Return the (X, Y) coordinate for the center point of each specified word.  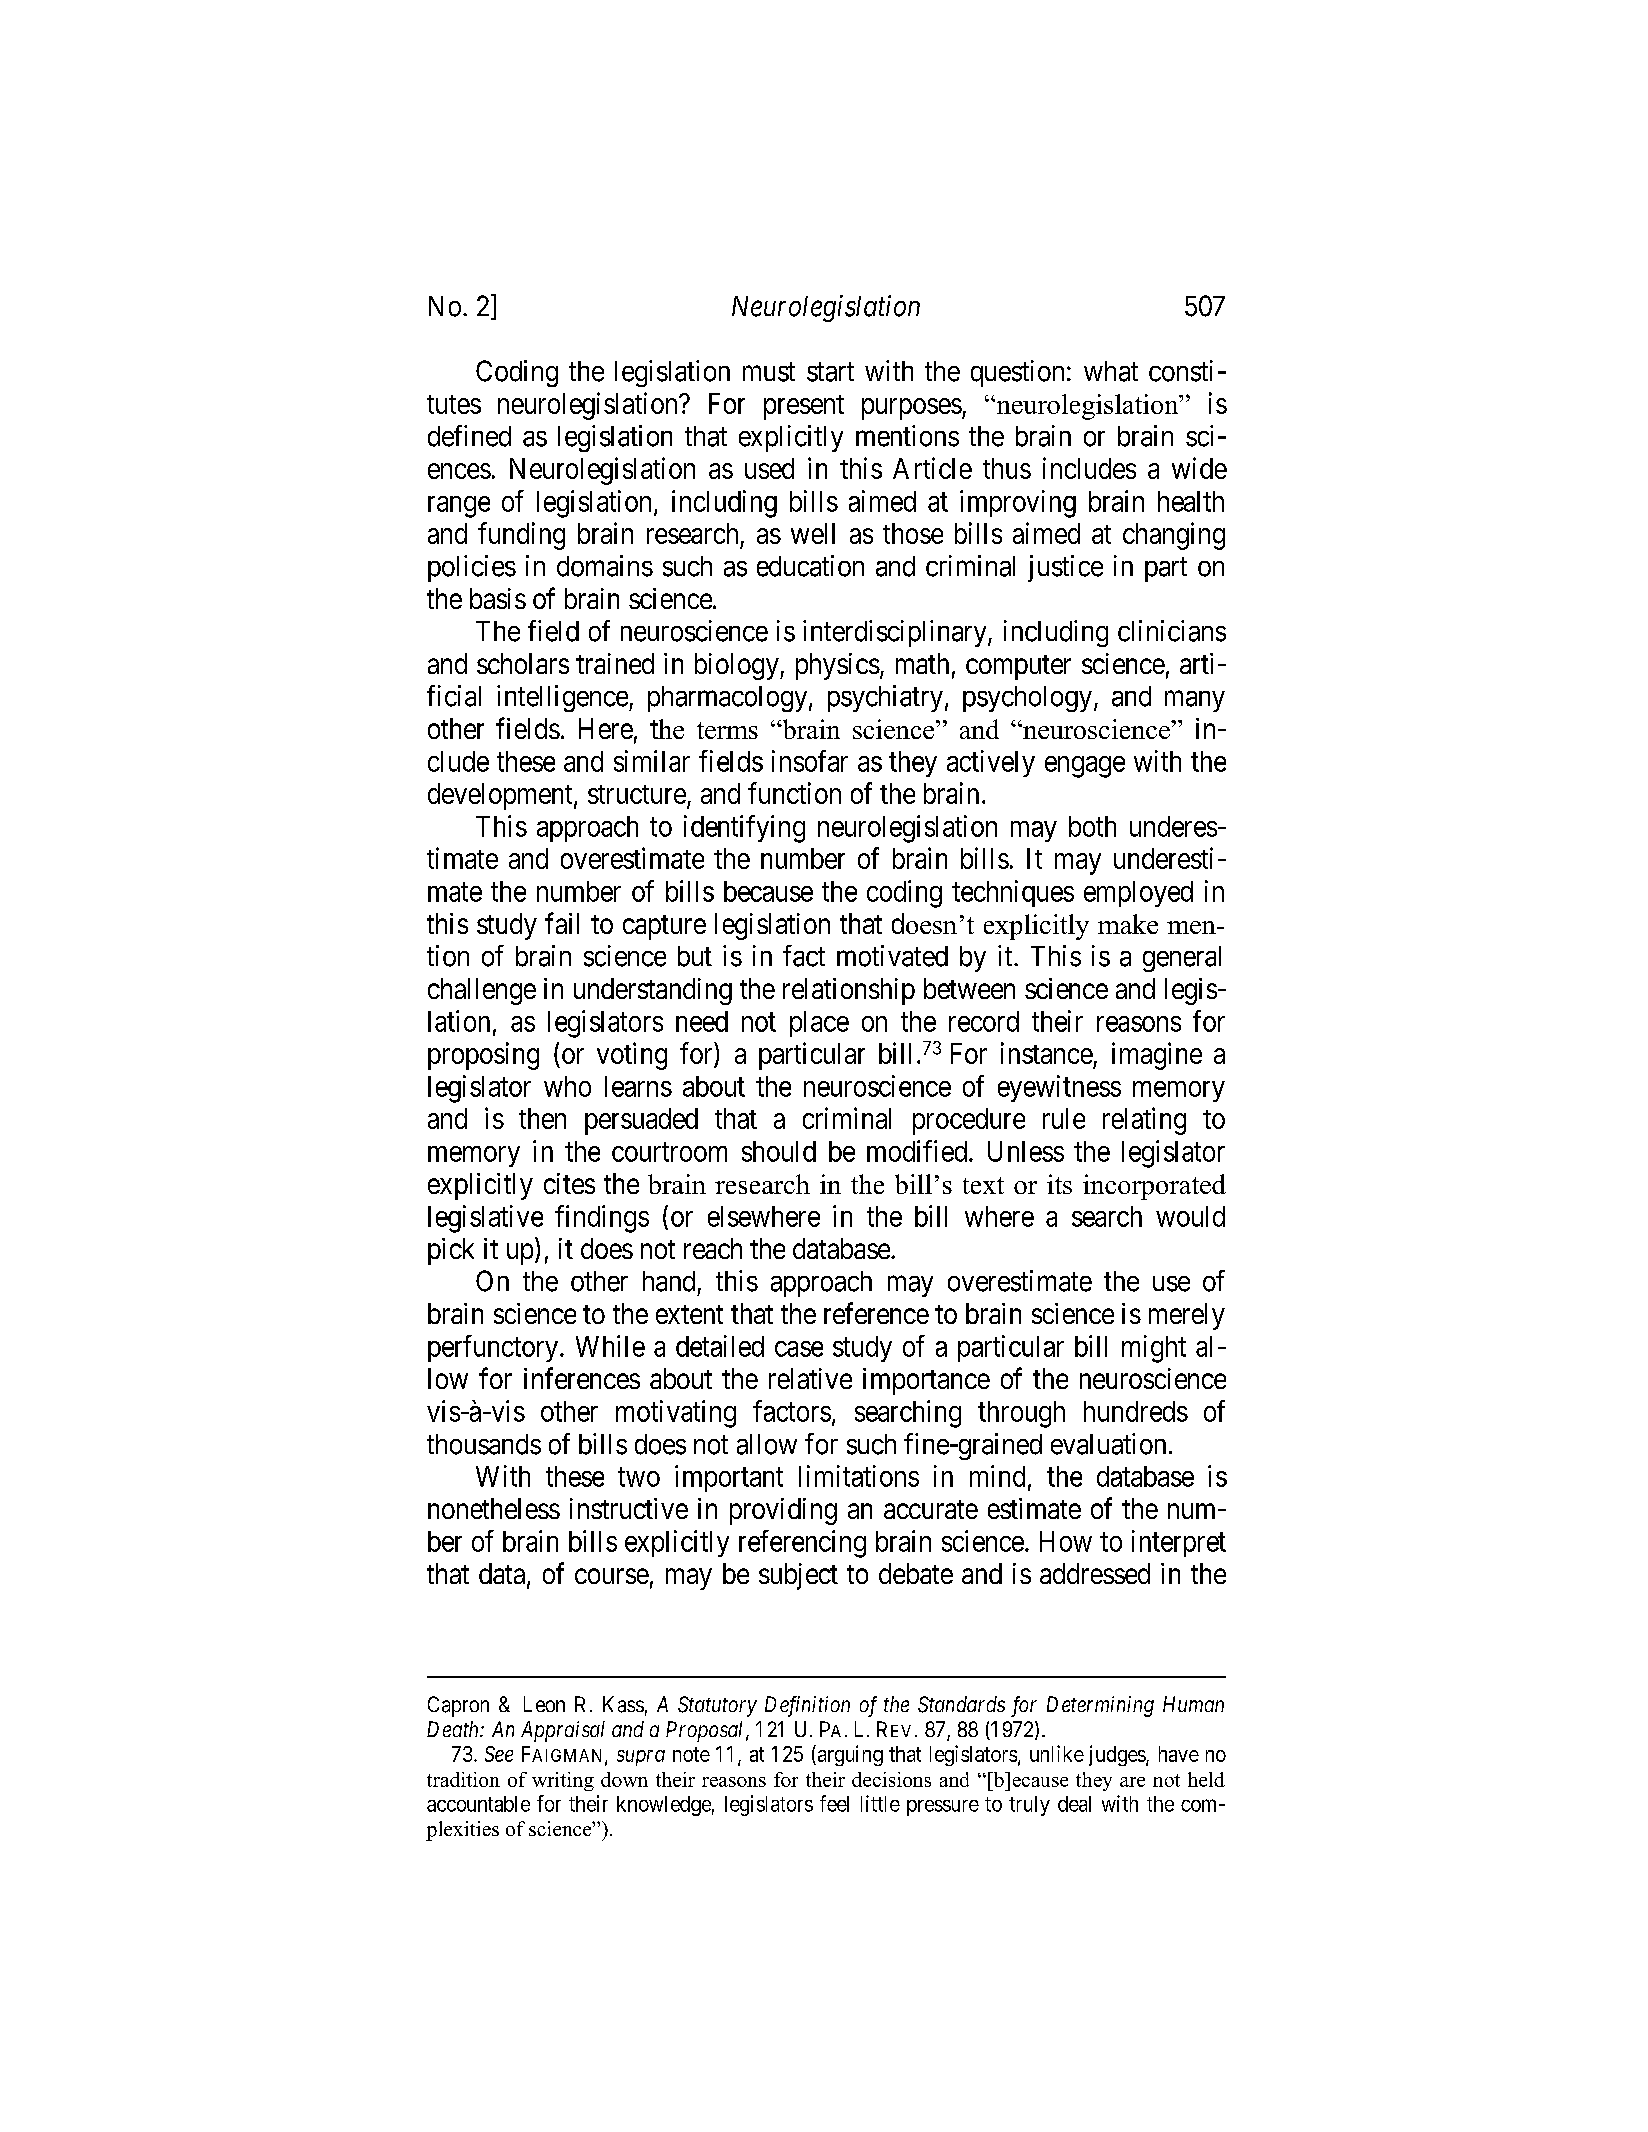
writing (563, 1781)
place (819, 1024)
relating (1144, 1121)
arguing (849, 1755)
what (1111, 371)
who (567, 1086)
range (459, 507)
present (804, 407)
